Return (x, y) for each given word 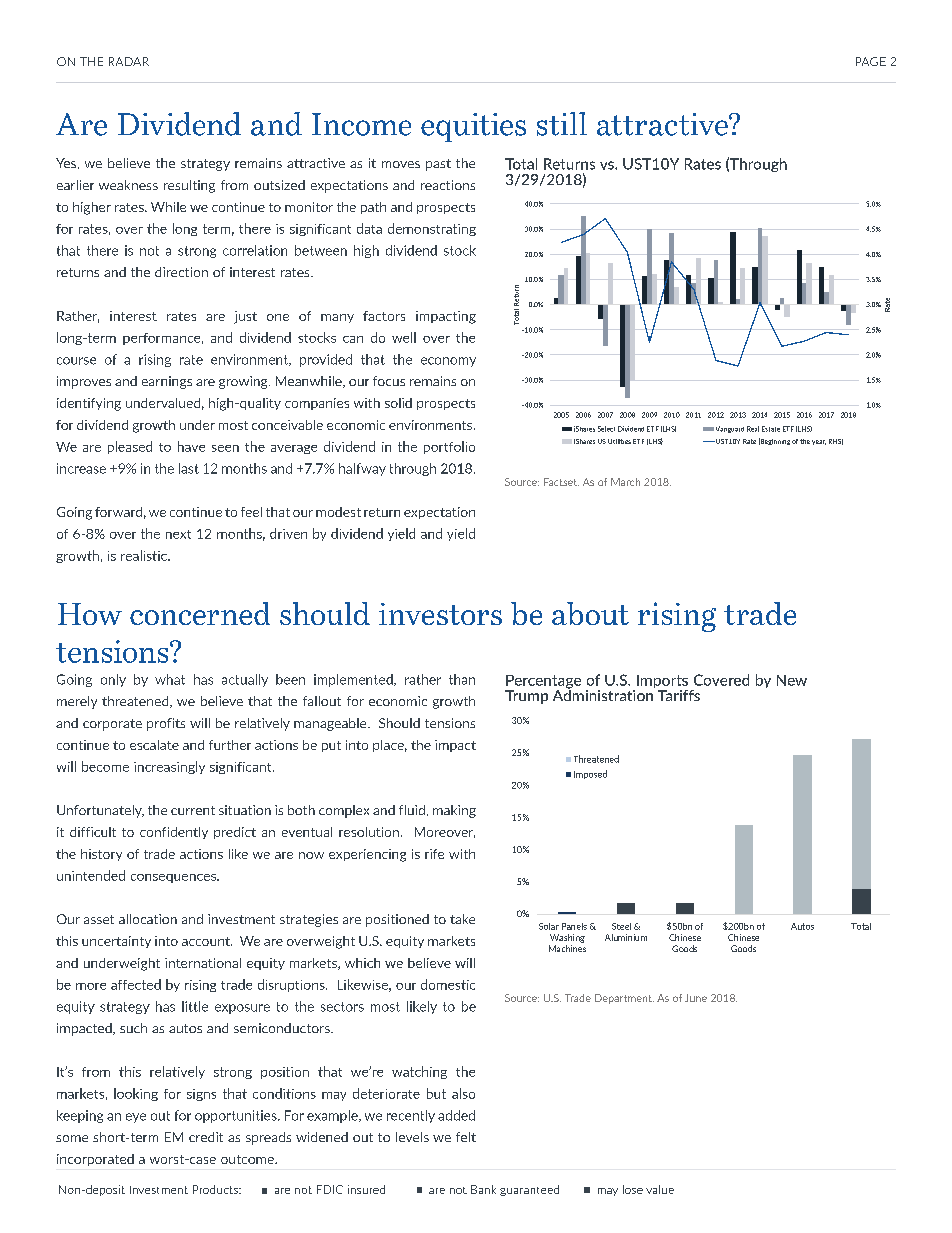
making (454, 811)
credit (206, 1137)
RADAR (129, 61)
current (193, 810)
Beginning (774, 441)
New (792, 680)
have (191, 446)
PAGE (871, 61)
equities (473, 127)
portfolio (449, 447)
